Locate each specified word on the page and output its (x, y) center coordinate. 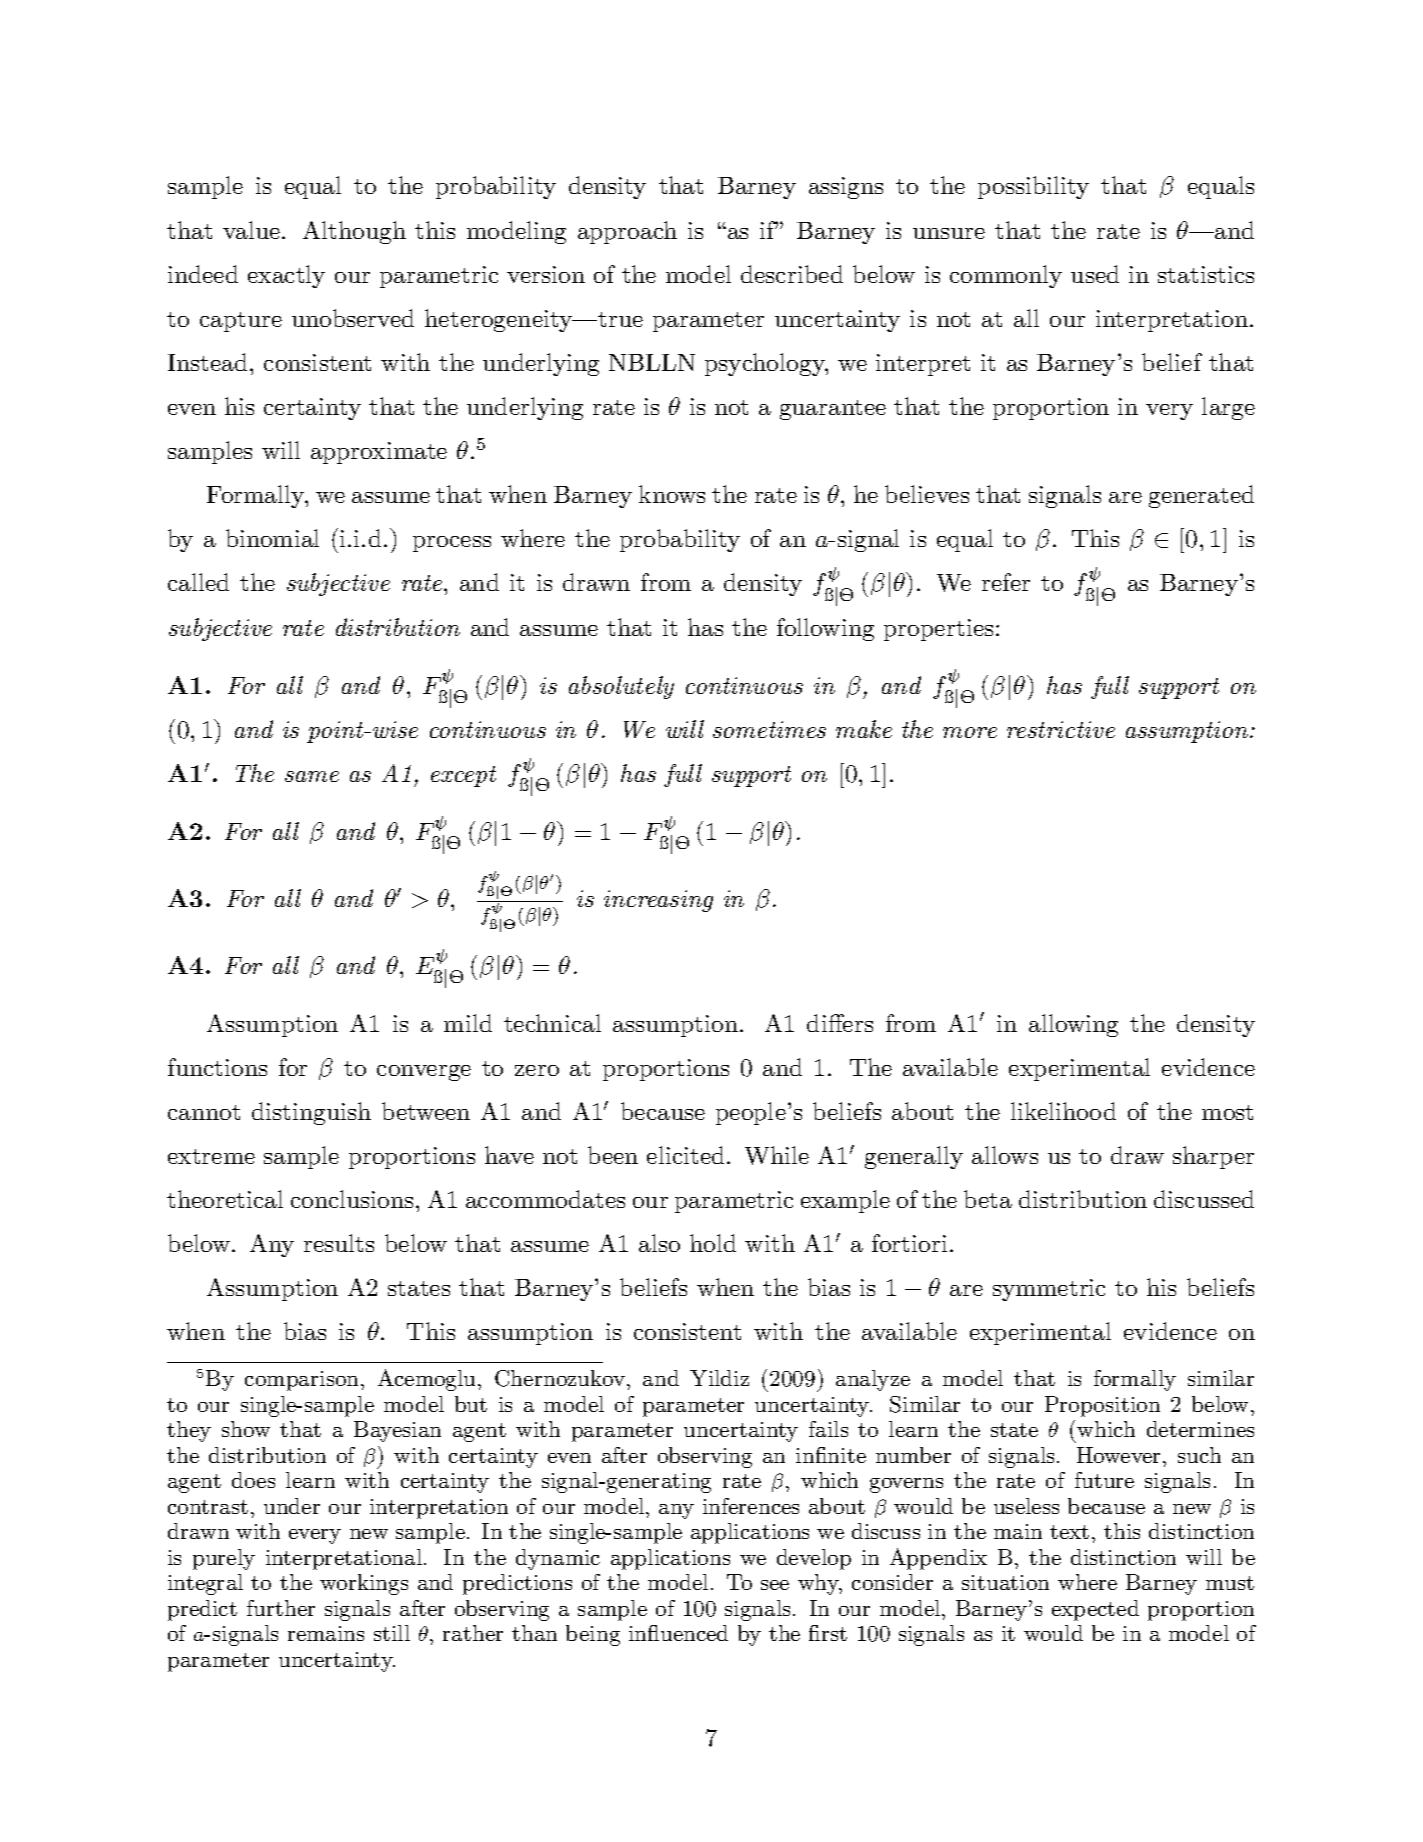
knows (672, 494)
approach (627, 232)
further (281, 1608)
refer (1006, 582)
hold (713, 1243)
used (1095, 274)
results (339, 1243)
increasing (658, 901)
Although (354, 232)
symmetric (1049, 1290)
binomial (272, 538)
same (312, 776)
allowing (1073, 1025)
